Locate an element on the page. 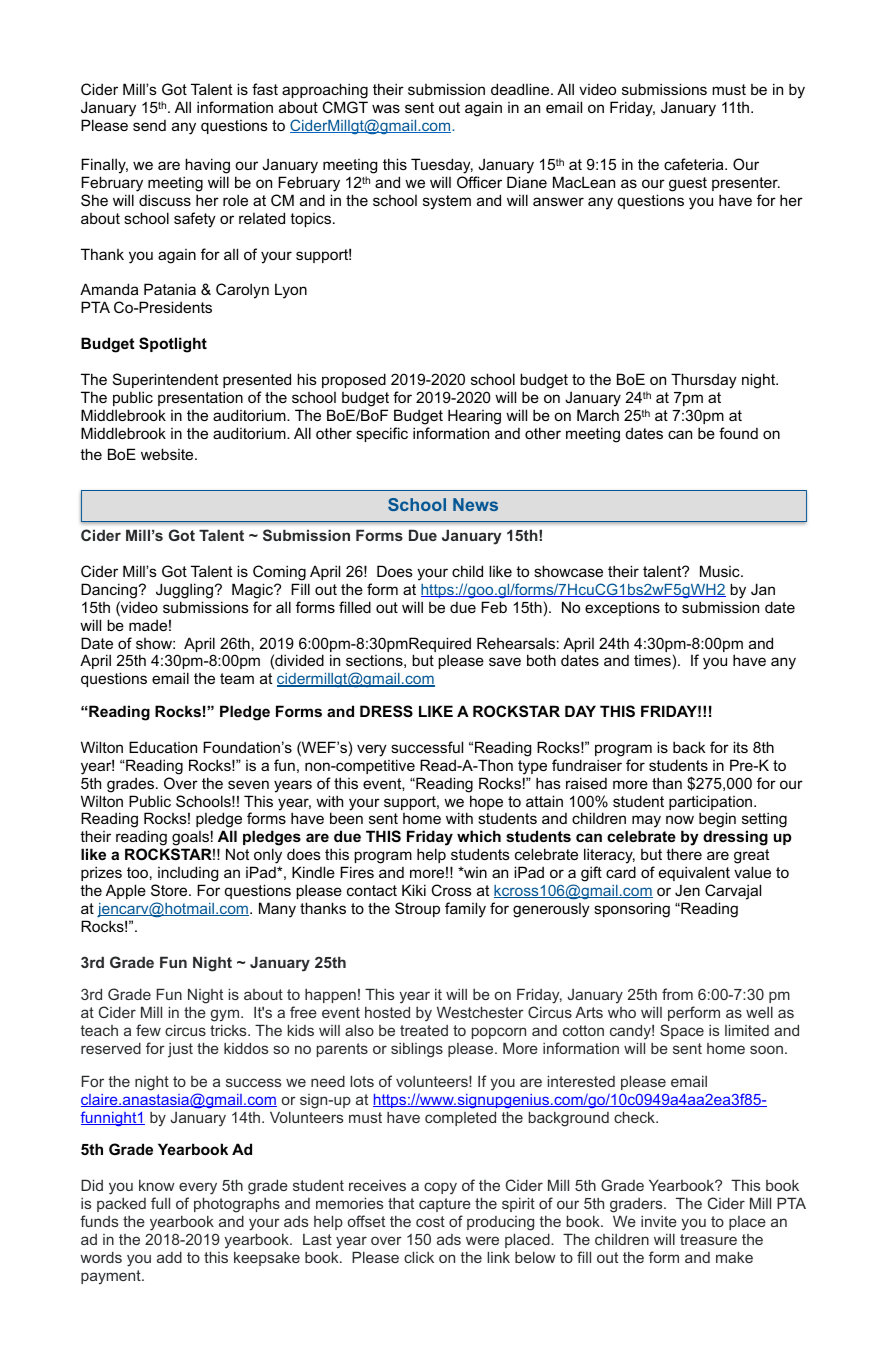 The width and height of the document is (887, 1372). team is located at coordinates (237, 678).
